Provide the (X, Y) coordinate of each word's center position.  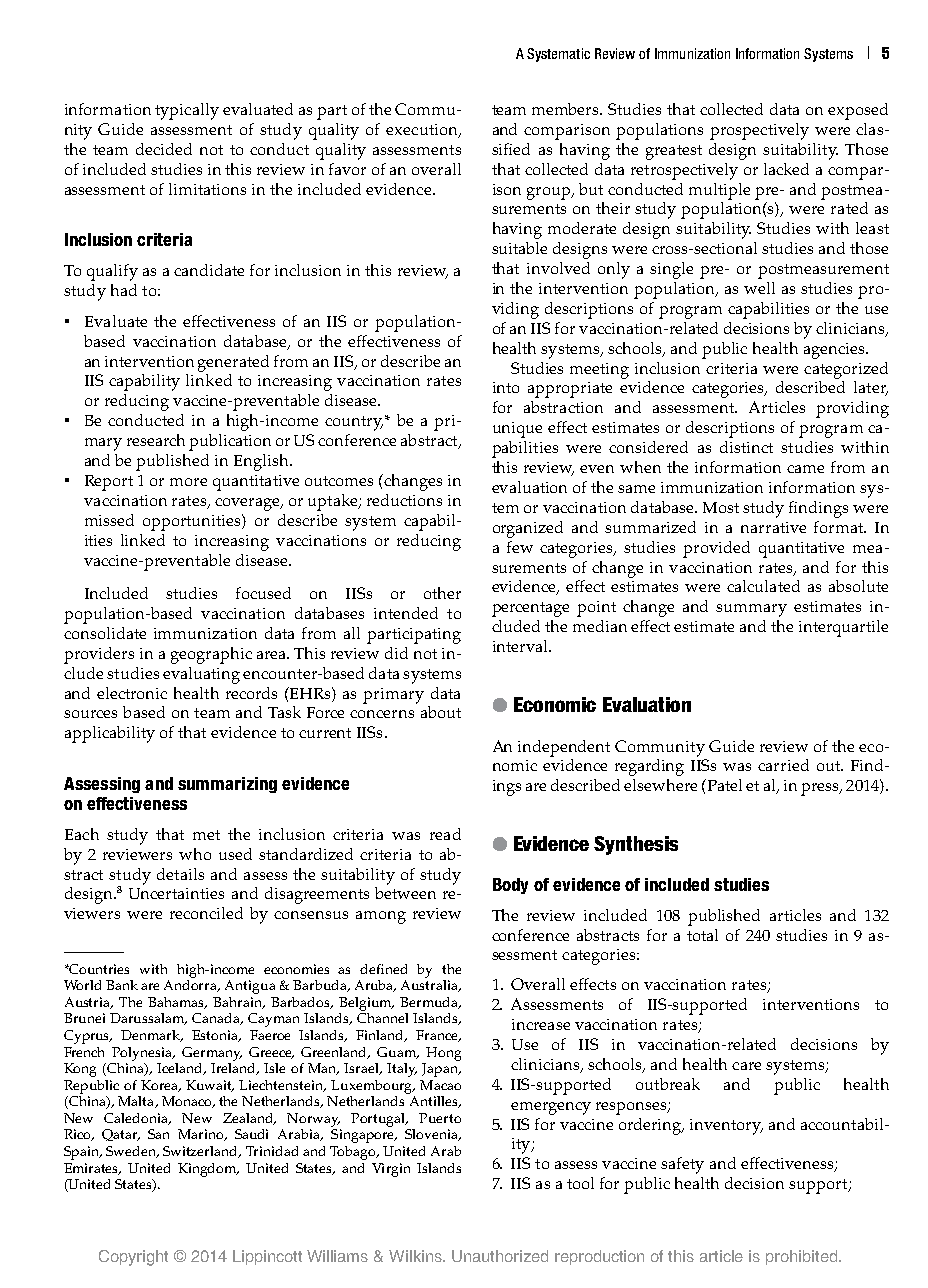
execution (423, 131)
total (702, 935)
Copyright (133, 1258)
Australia (430, 986)
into (506, 387)
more (188, 482)
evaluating (201, 675)
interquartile (843, 628)
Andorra (192, 986)
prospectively (759, 131)
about (441, 712)
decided (164, 149)
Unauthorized (500, 1256)
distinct (746, 447)
